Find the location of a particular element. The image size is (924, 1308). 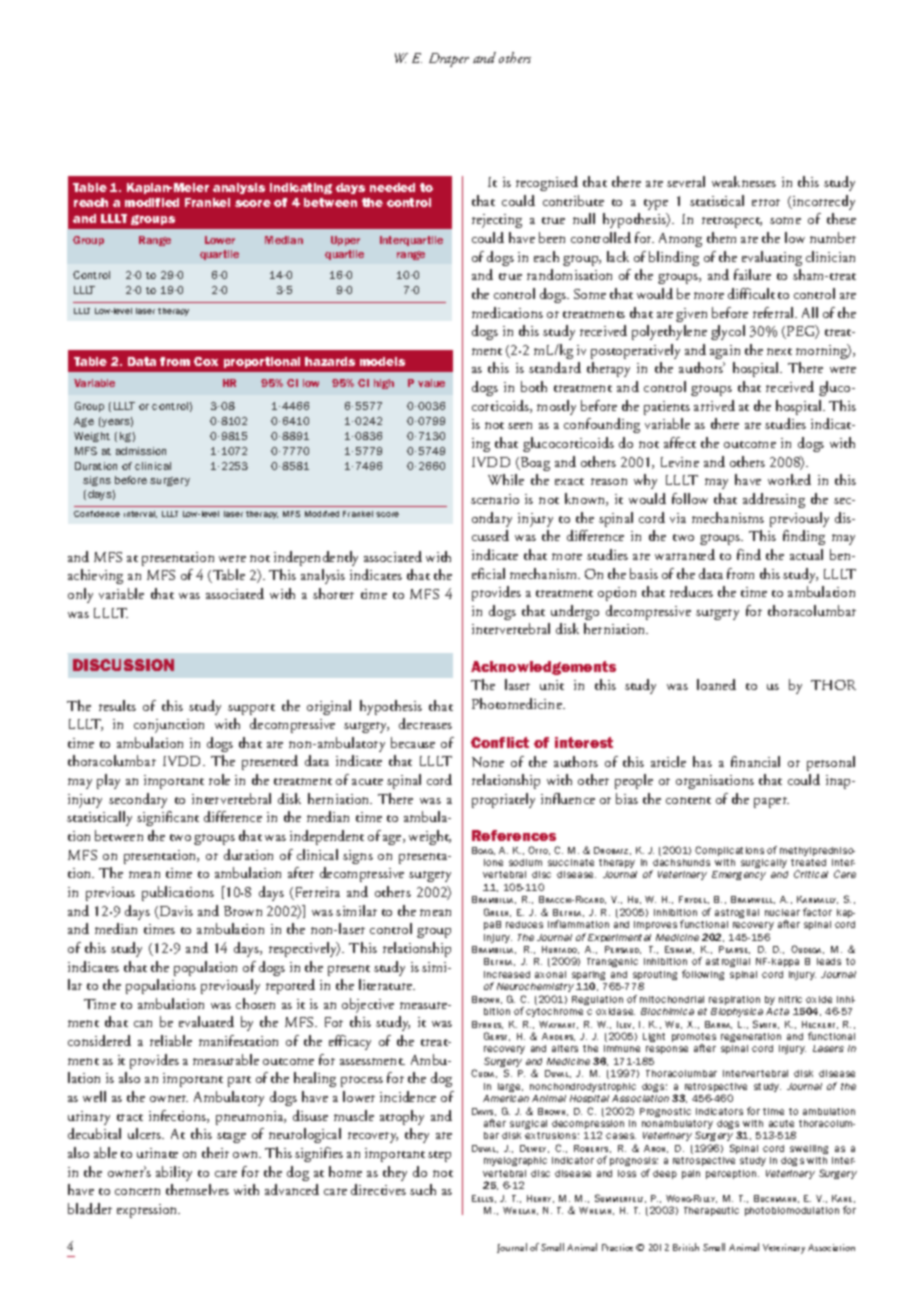

expression is located at coordinates (148, 1211).
